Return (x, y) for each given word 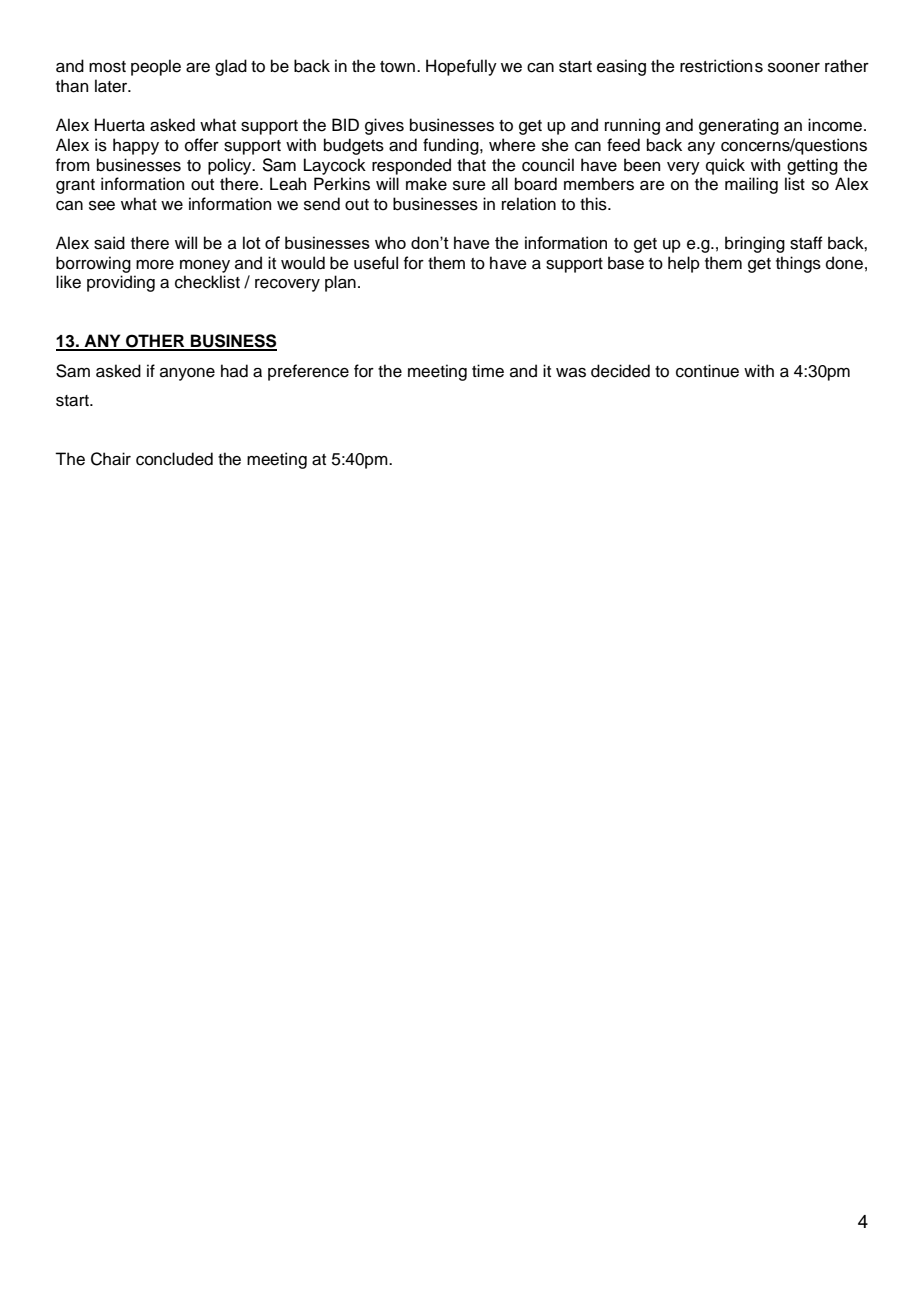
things (798, 264)
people (156, 67)
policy (231, 166)
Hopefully (461, 67)
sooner (794, 68)
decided (620, 371)
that (471, 165)
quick (725, 166)
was (571, 373)
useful (376, 263)
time (488, 371)
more (155, 265)
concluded (174, 459)
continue (707, 371)
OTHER (155, 342)
